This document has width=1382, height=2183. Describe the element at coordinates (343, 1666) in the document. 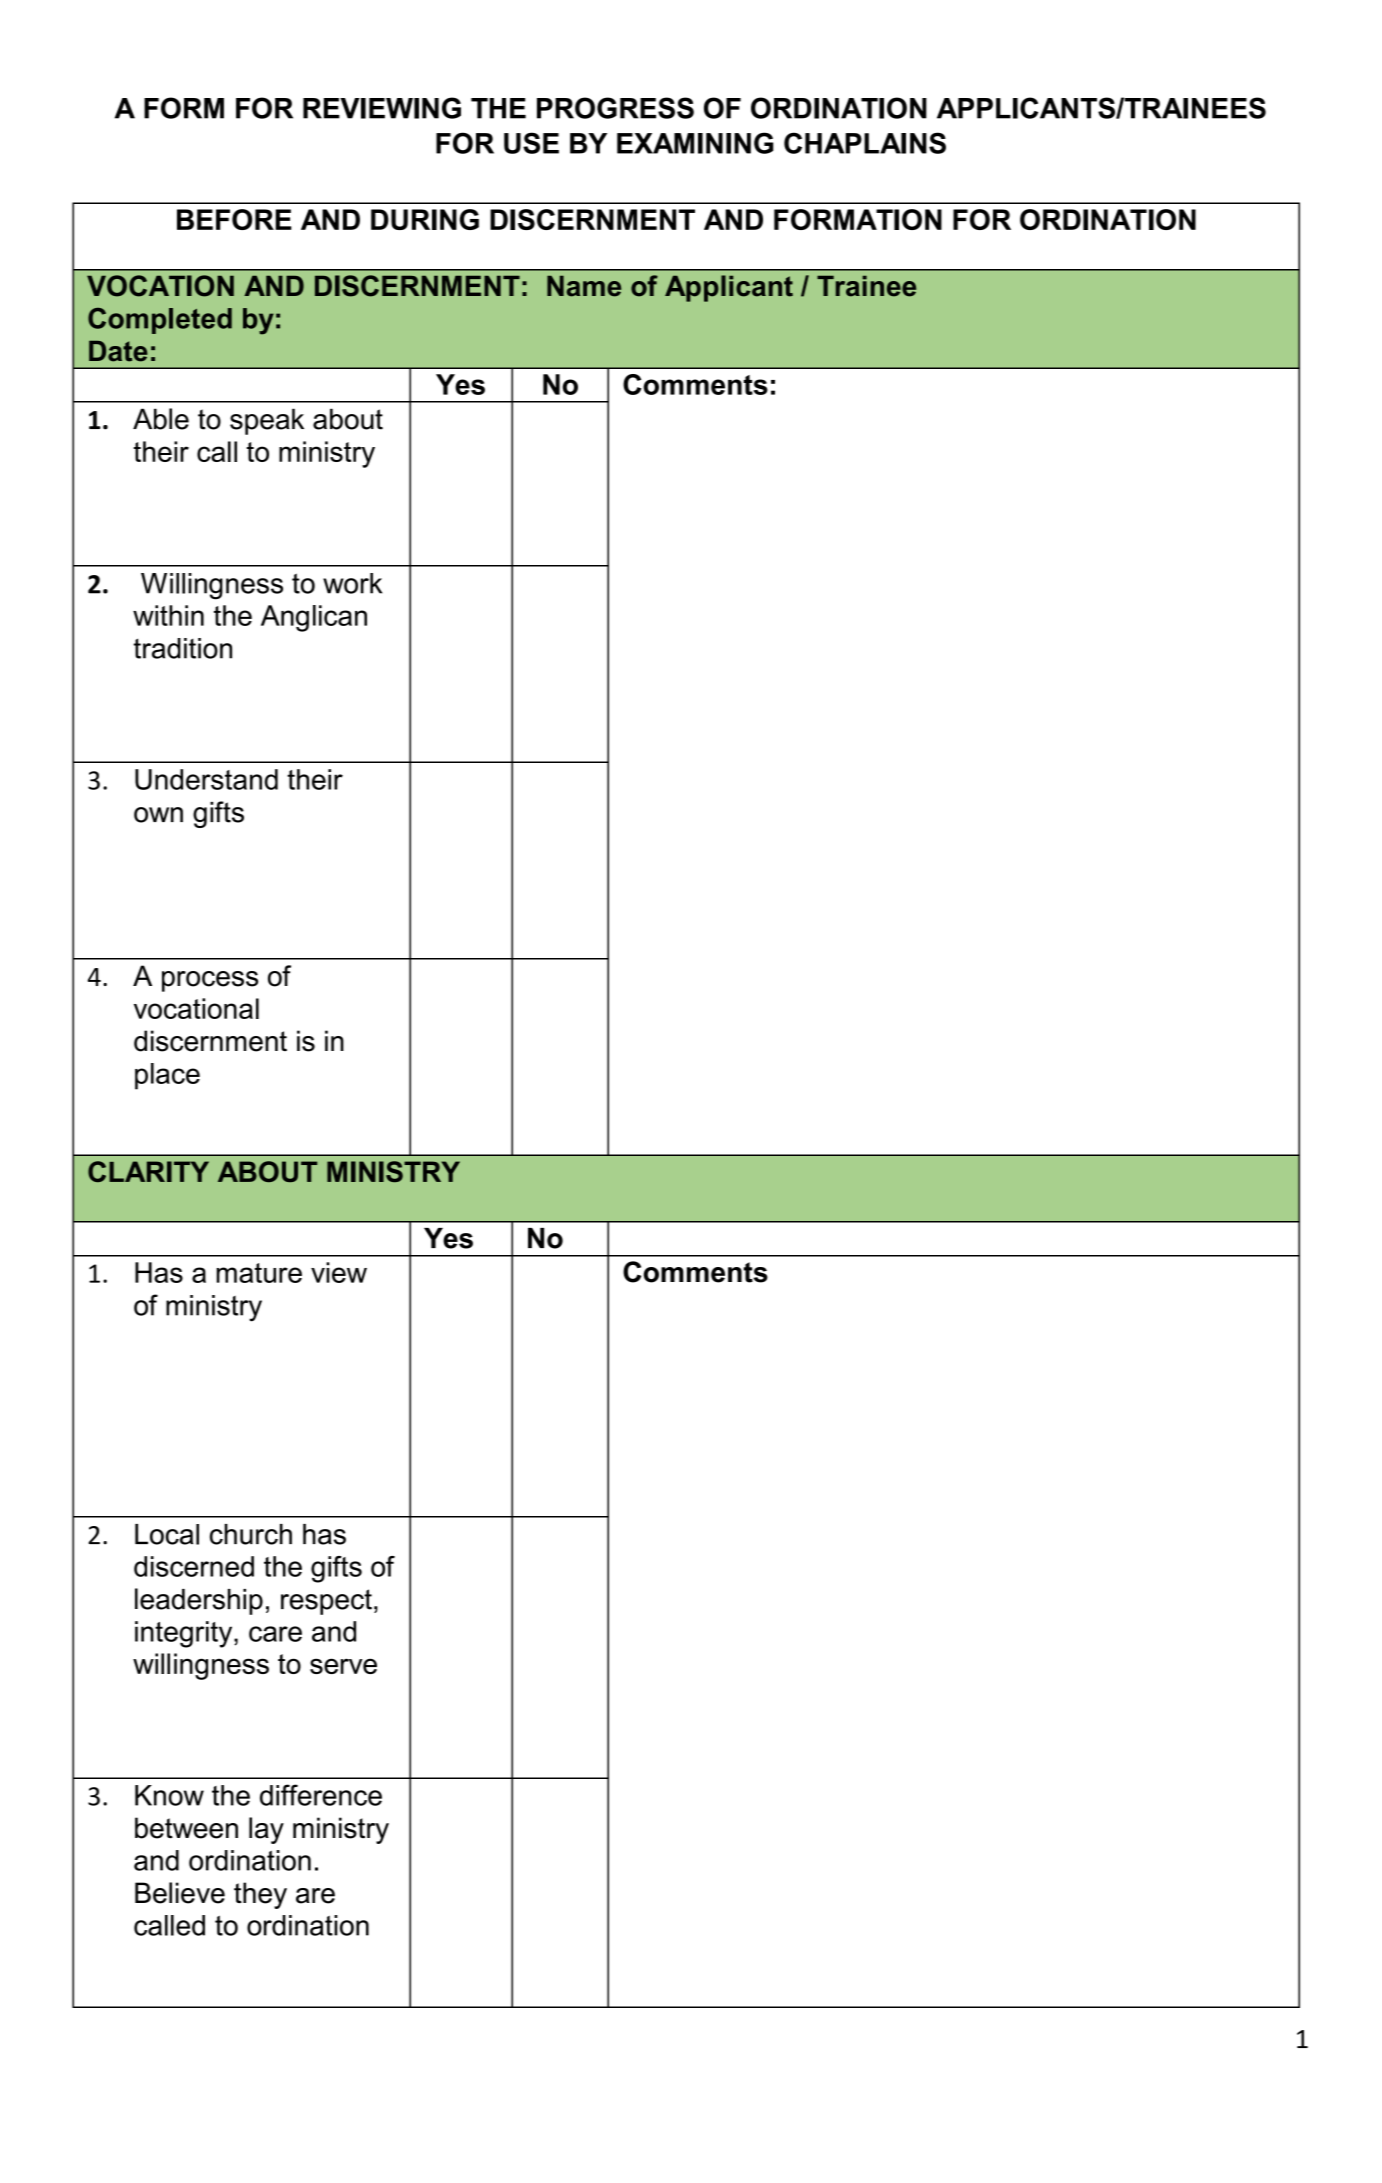

I see `serve` at that location.
